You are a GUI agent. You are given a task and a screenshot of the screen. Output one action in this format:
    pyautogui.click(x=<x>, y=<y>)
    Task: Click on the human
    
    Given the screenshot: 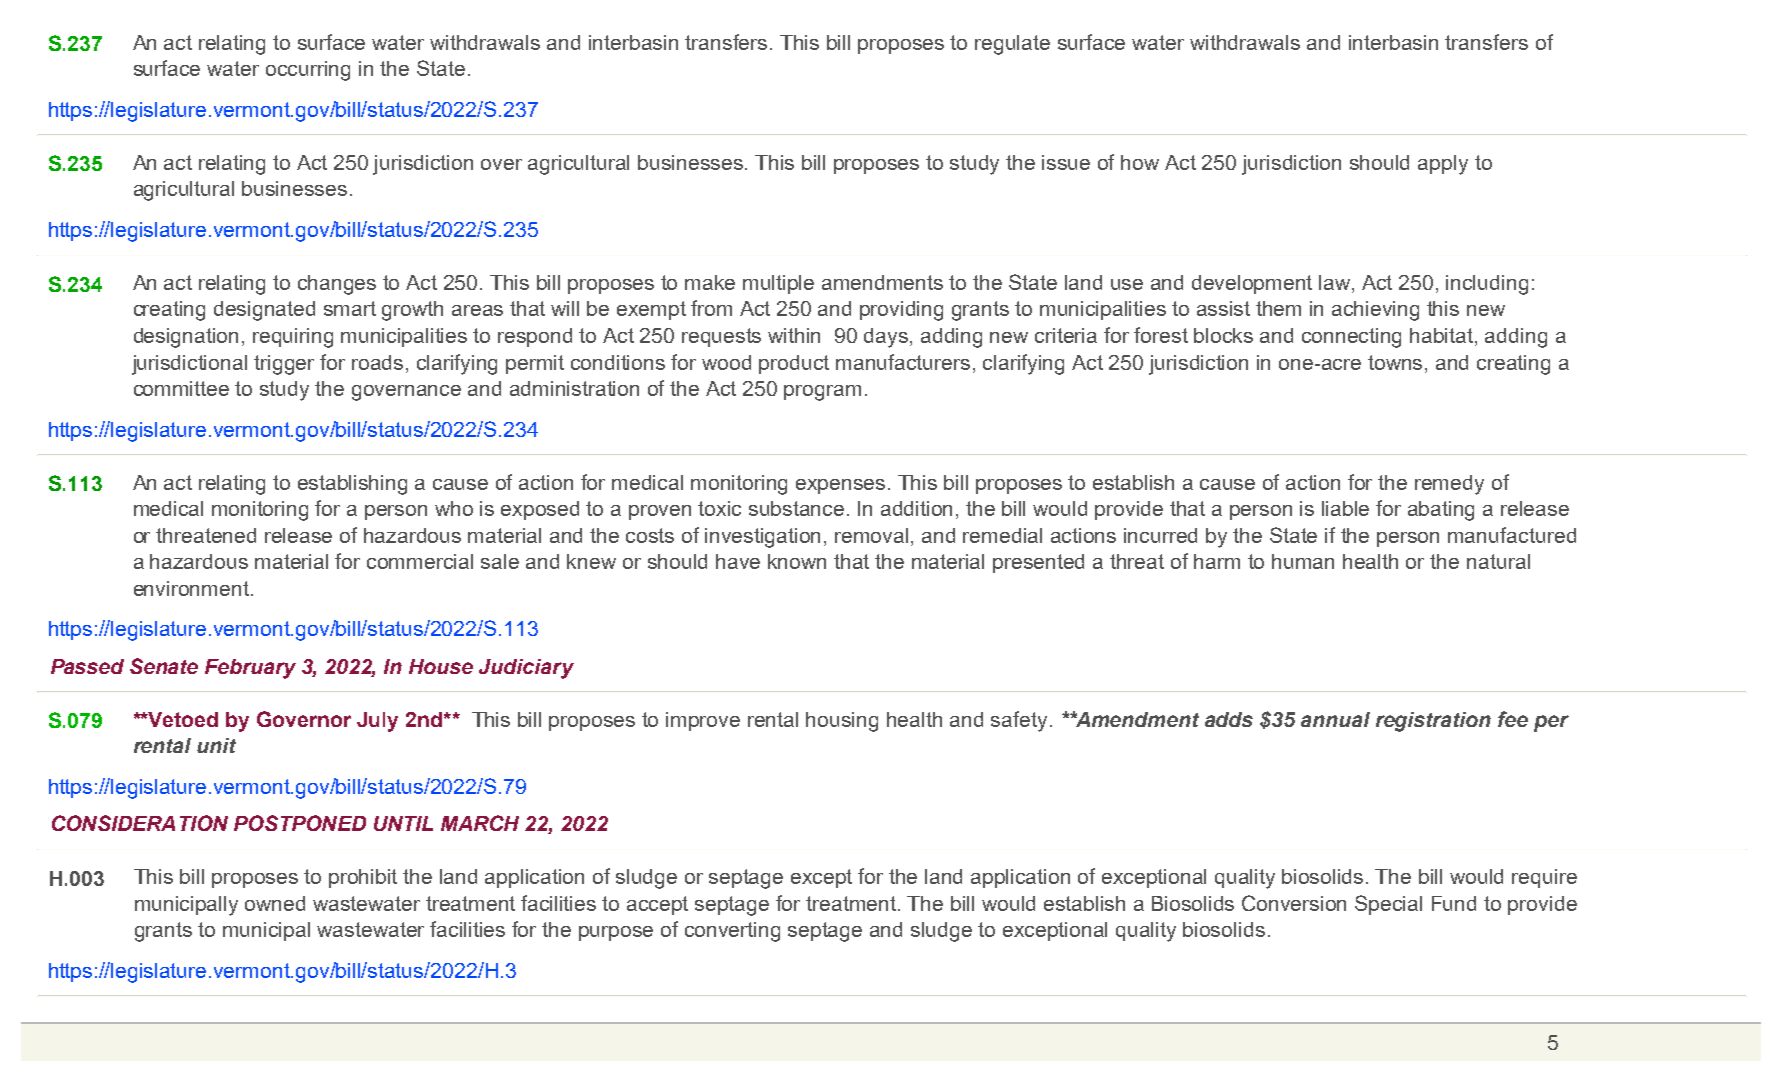 What is the action you would take?
    pyautogui.click(x=1303, y=561)
